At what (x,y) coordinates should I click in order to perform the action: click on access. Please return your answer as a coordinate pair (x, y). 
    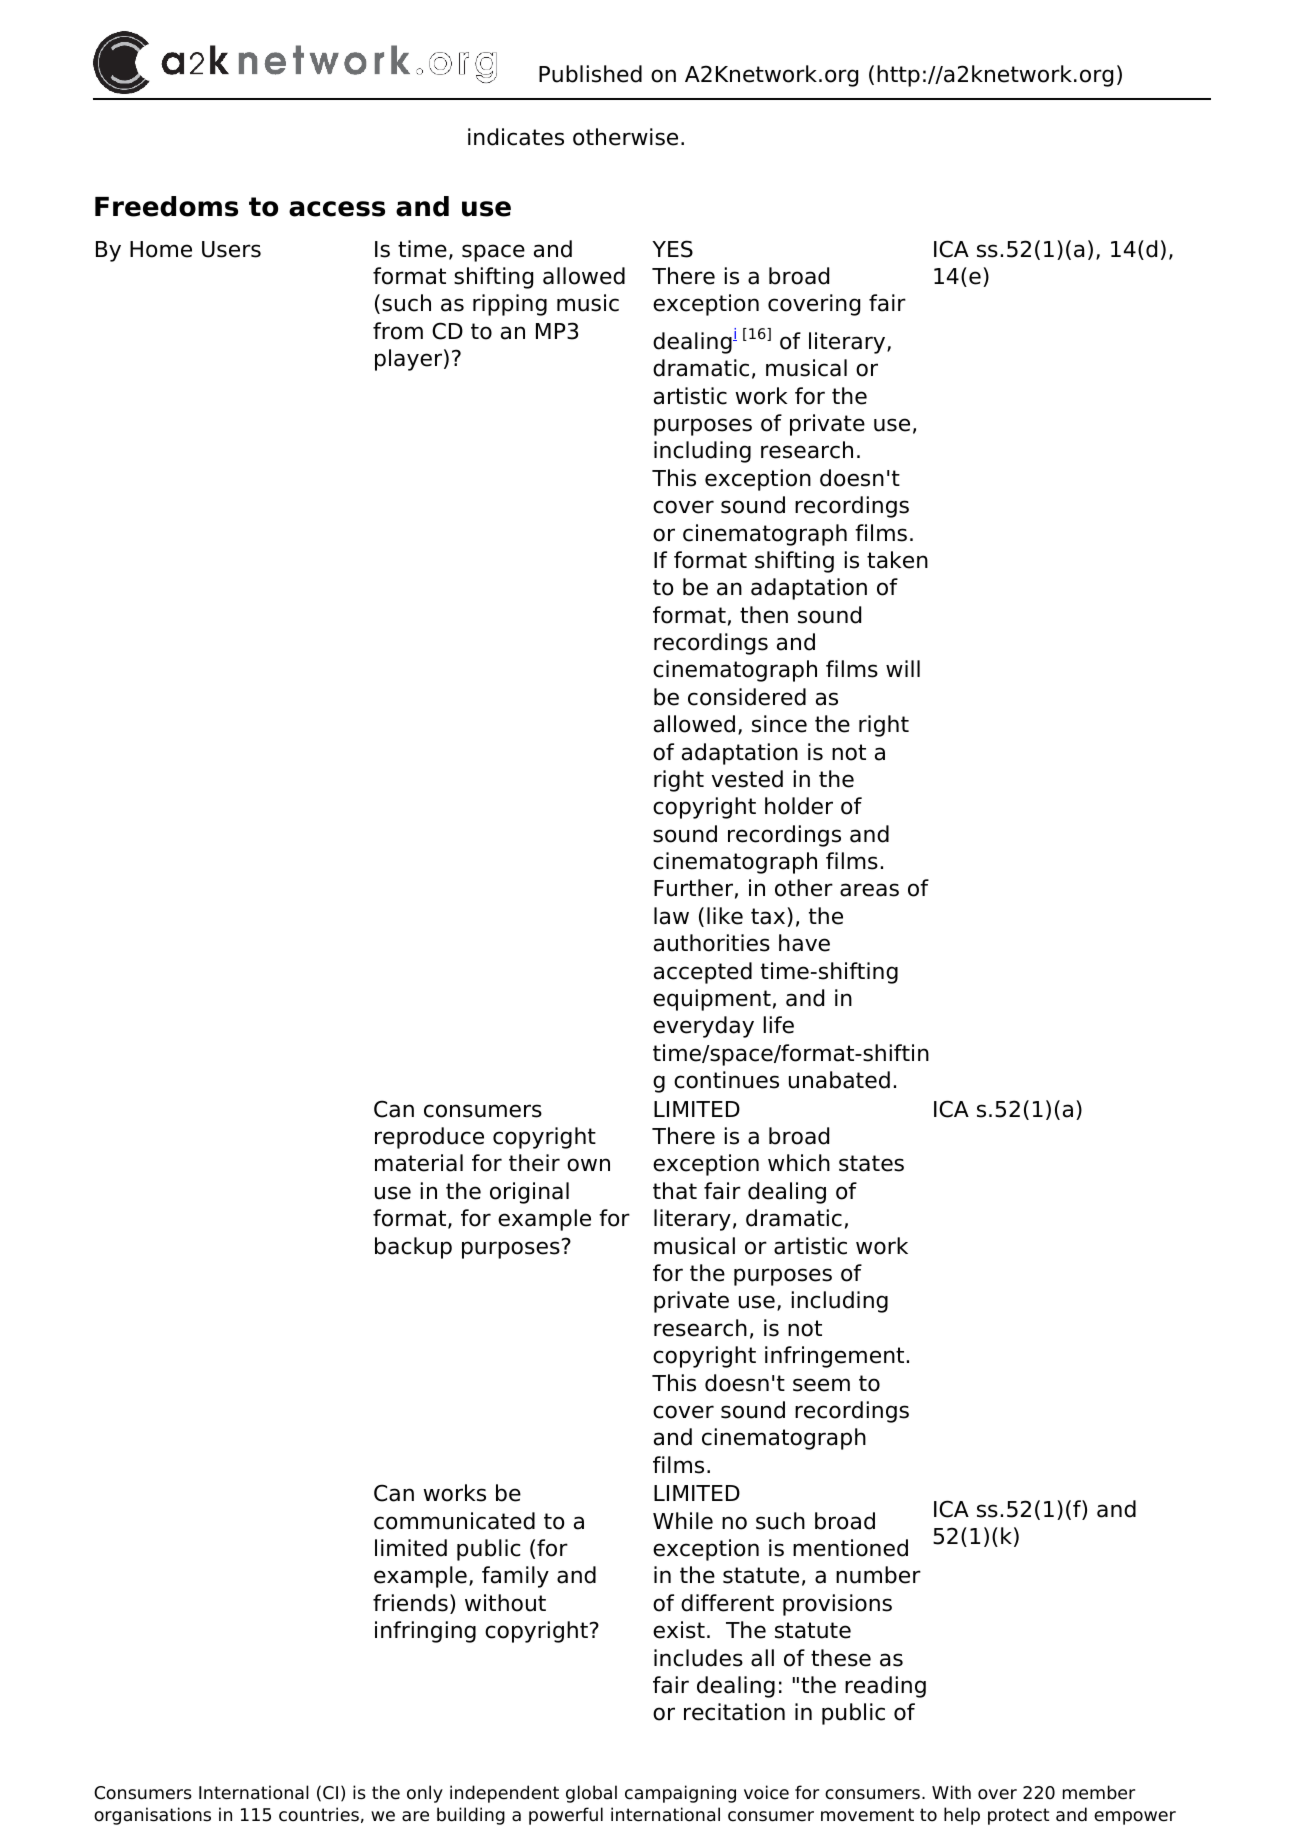
    Looking at the image, I should click on (337, 209).
